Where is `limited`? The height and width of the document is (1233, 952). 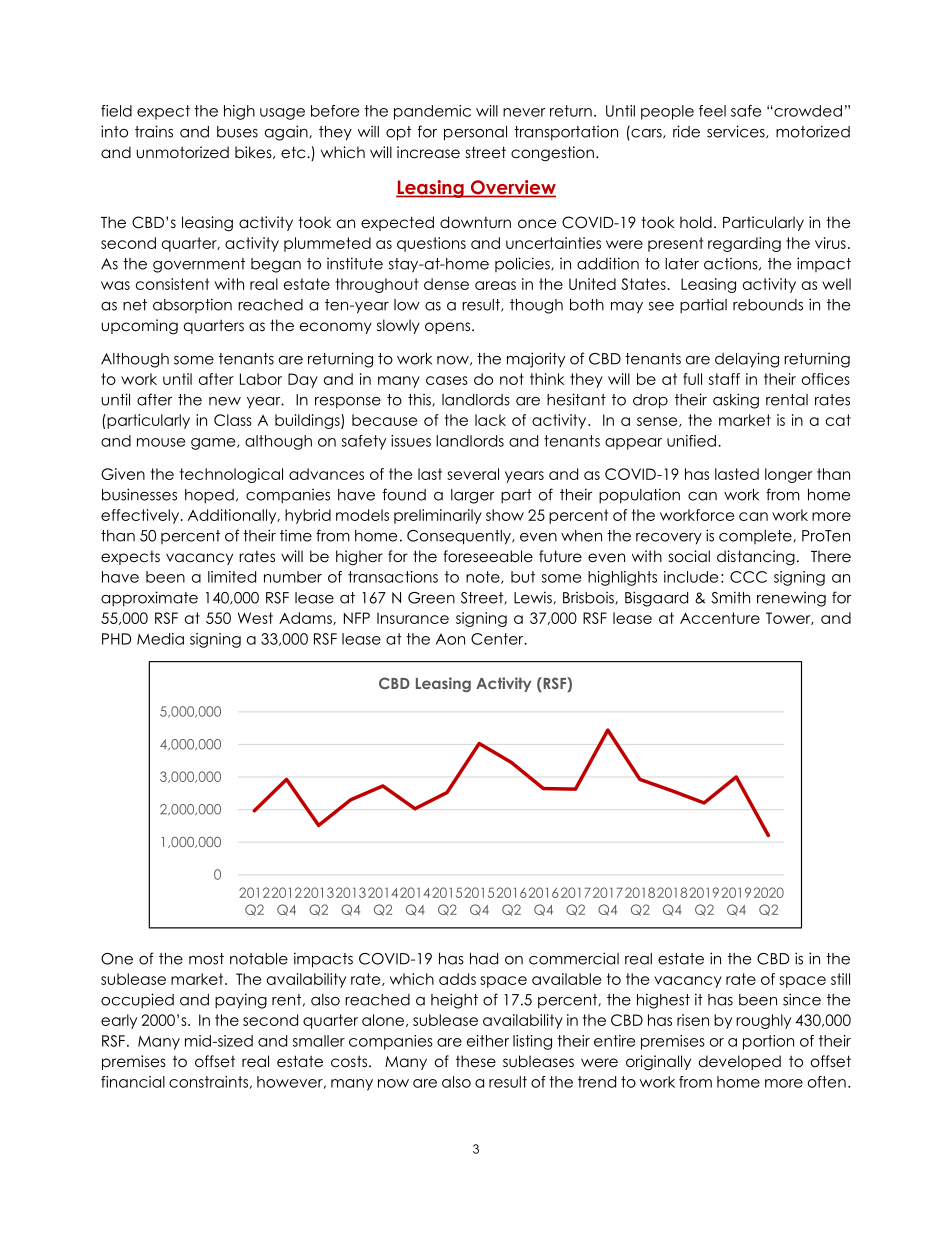 limited is located at coordinates (232, 577).
